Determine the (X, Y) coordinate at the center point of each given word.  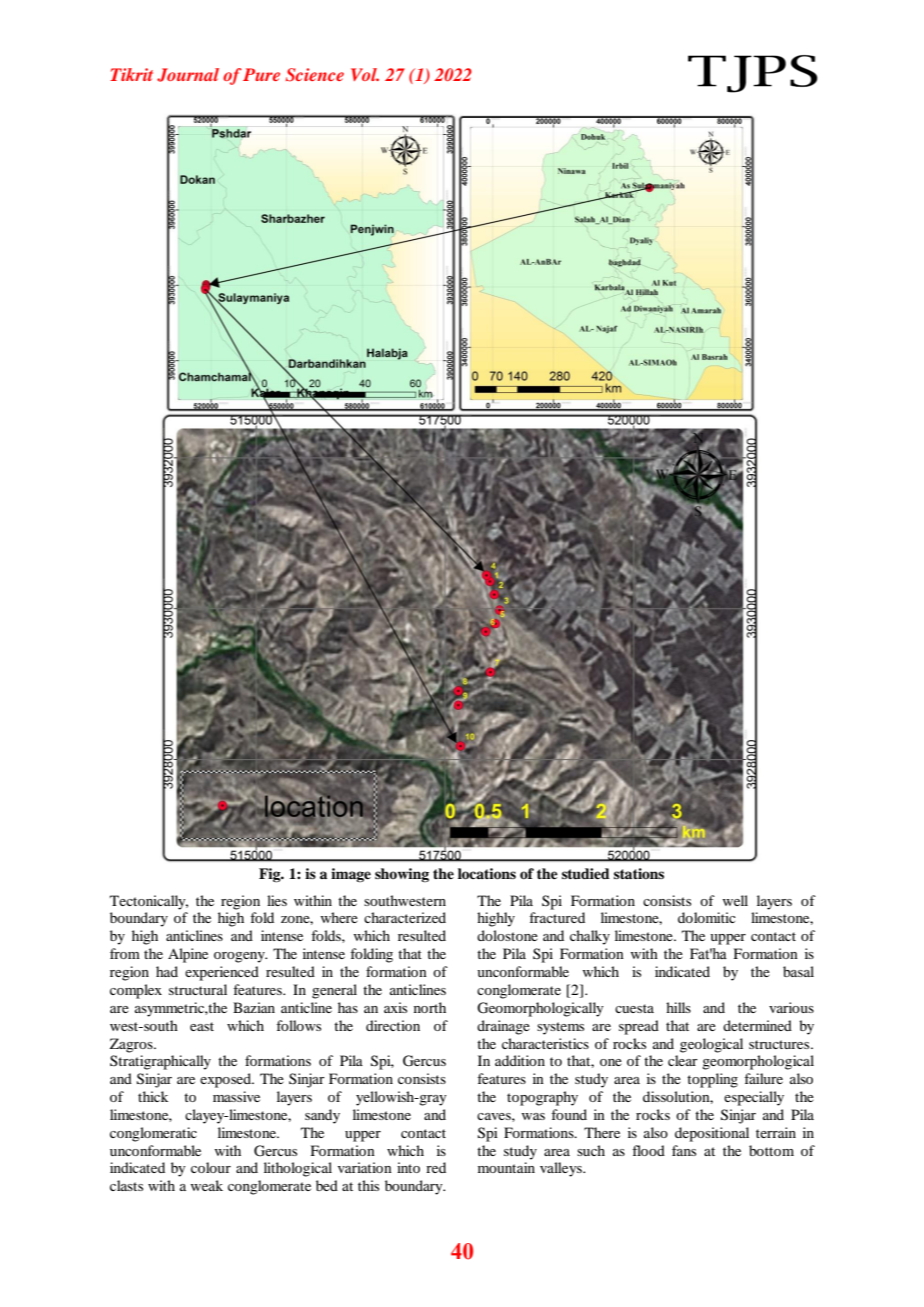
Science (315, 75)
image (351, 875)
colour (211, 1167)
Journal (188, 75)
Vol (365, 74)
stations (639, 873)
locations (487, 874)
